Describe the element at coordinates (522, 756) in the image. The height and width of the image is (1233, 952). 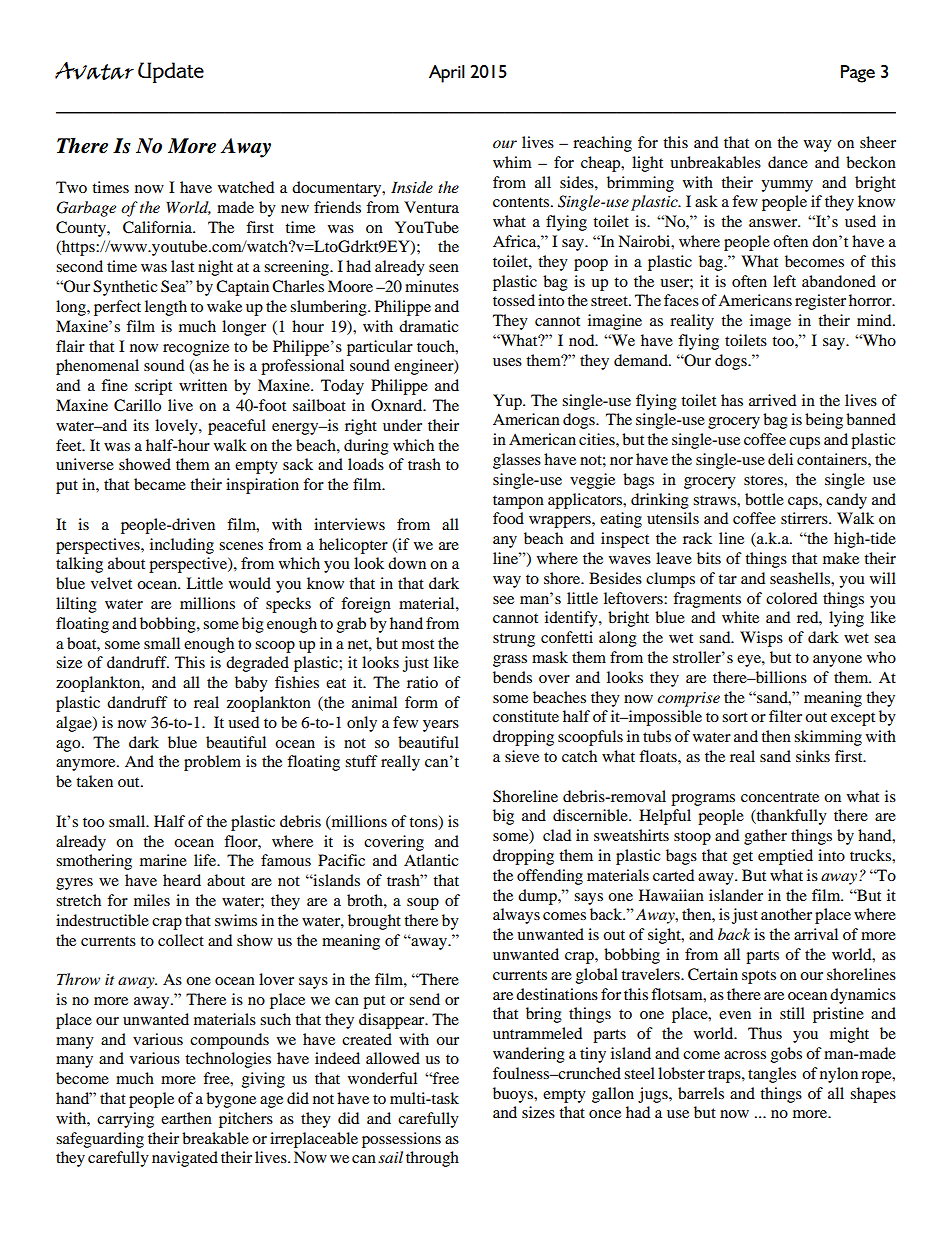
I see `sieve` at that location.
